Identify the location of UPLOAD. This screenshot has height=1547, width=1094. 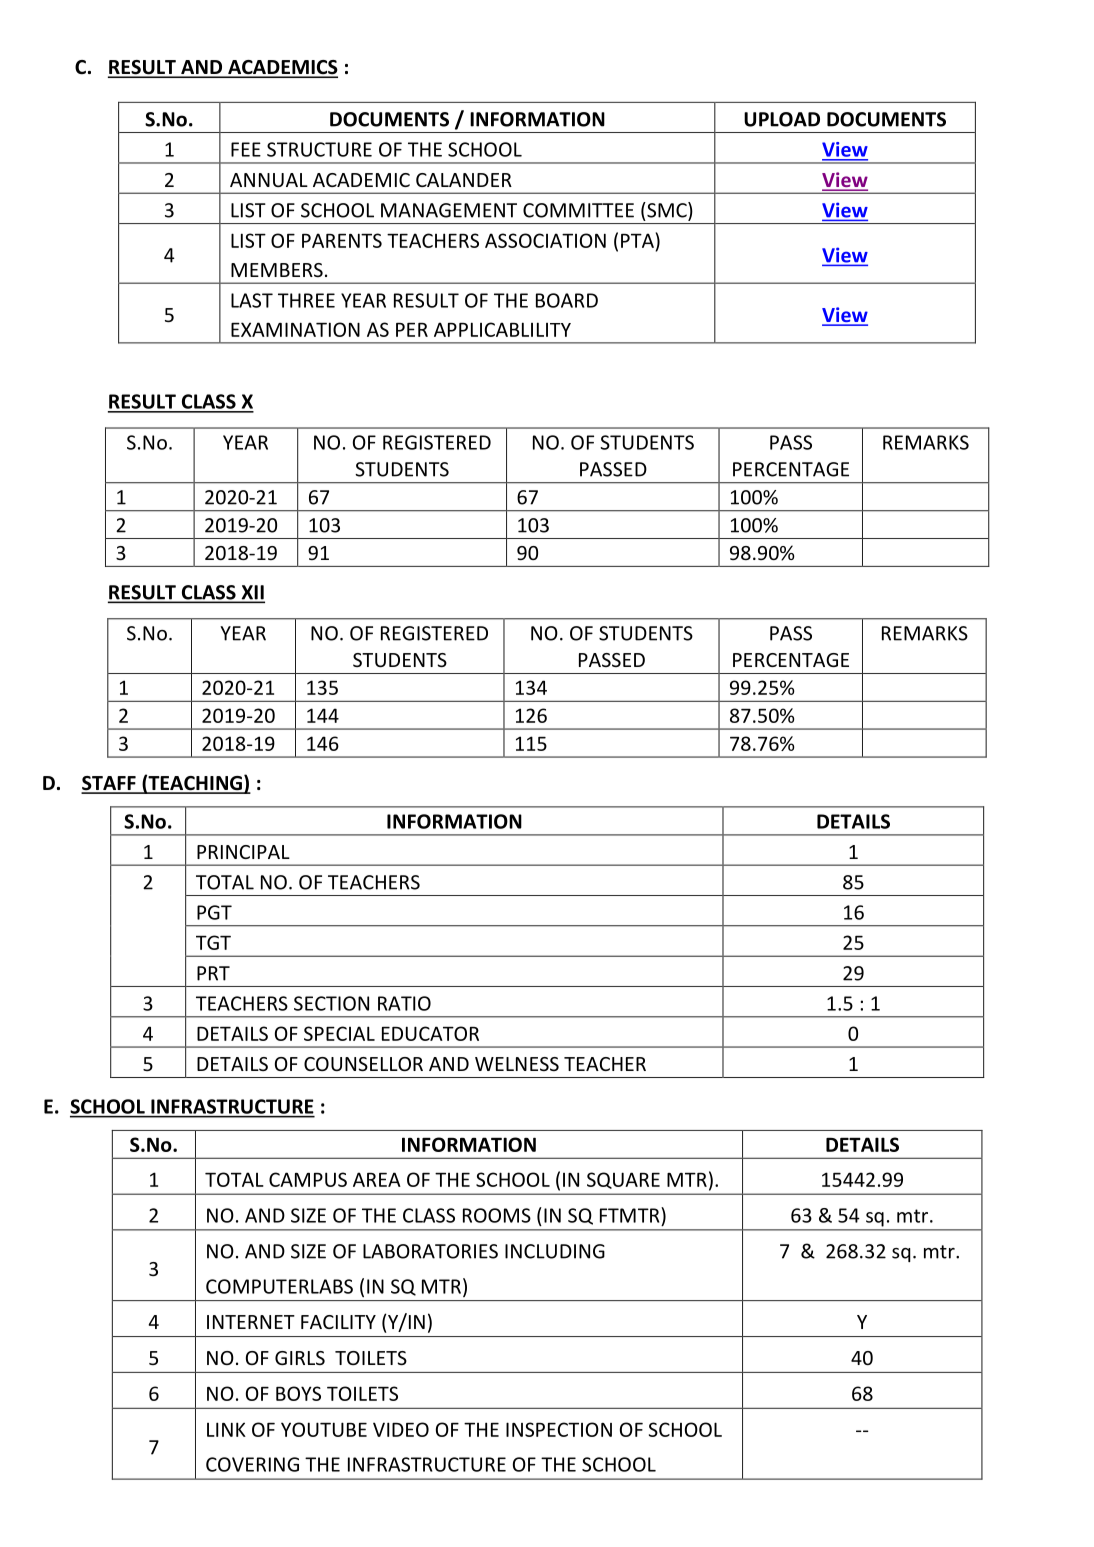
(782, 119).
